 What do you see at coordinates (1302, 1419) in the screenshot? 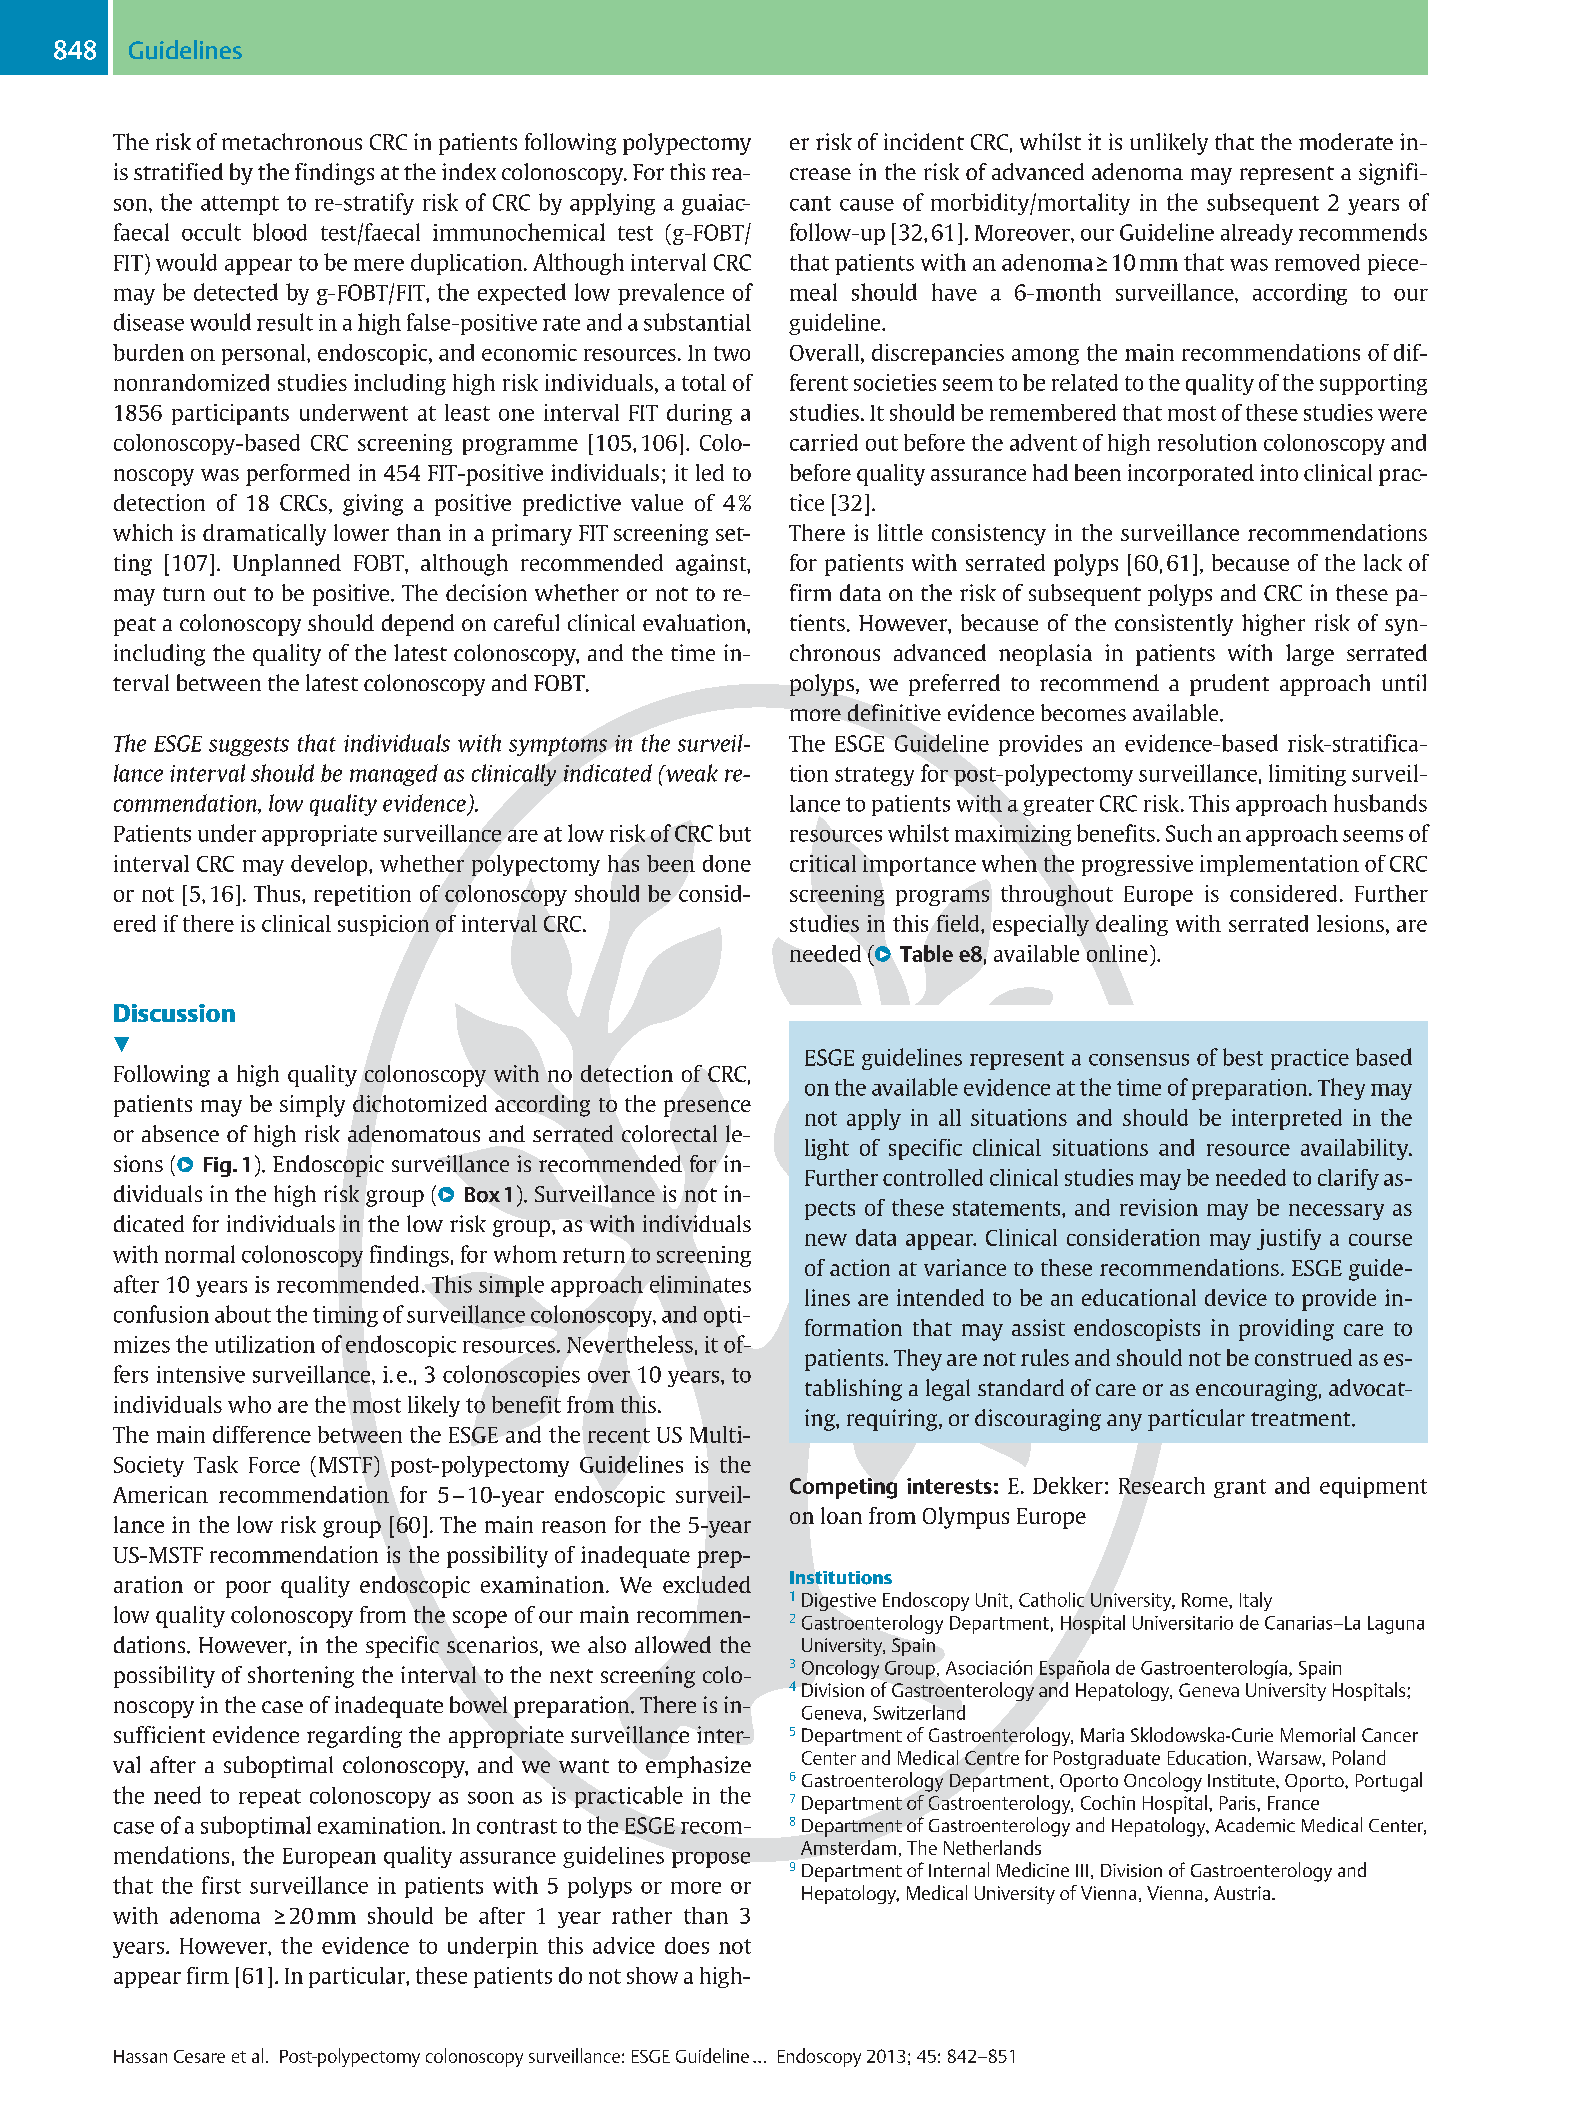
I see `treatment` at bounding box center [1302, 1419].
